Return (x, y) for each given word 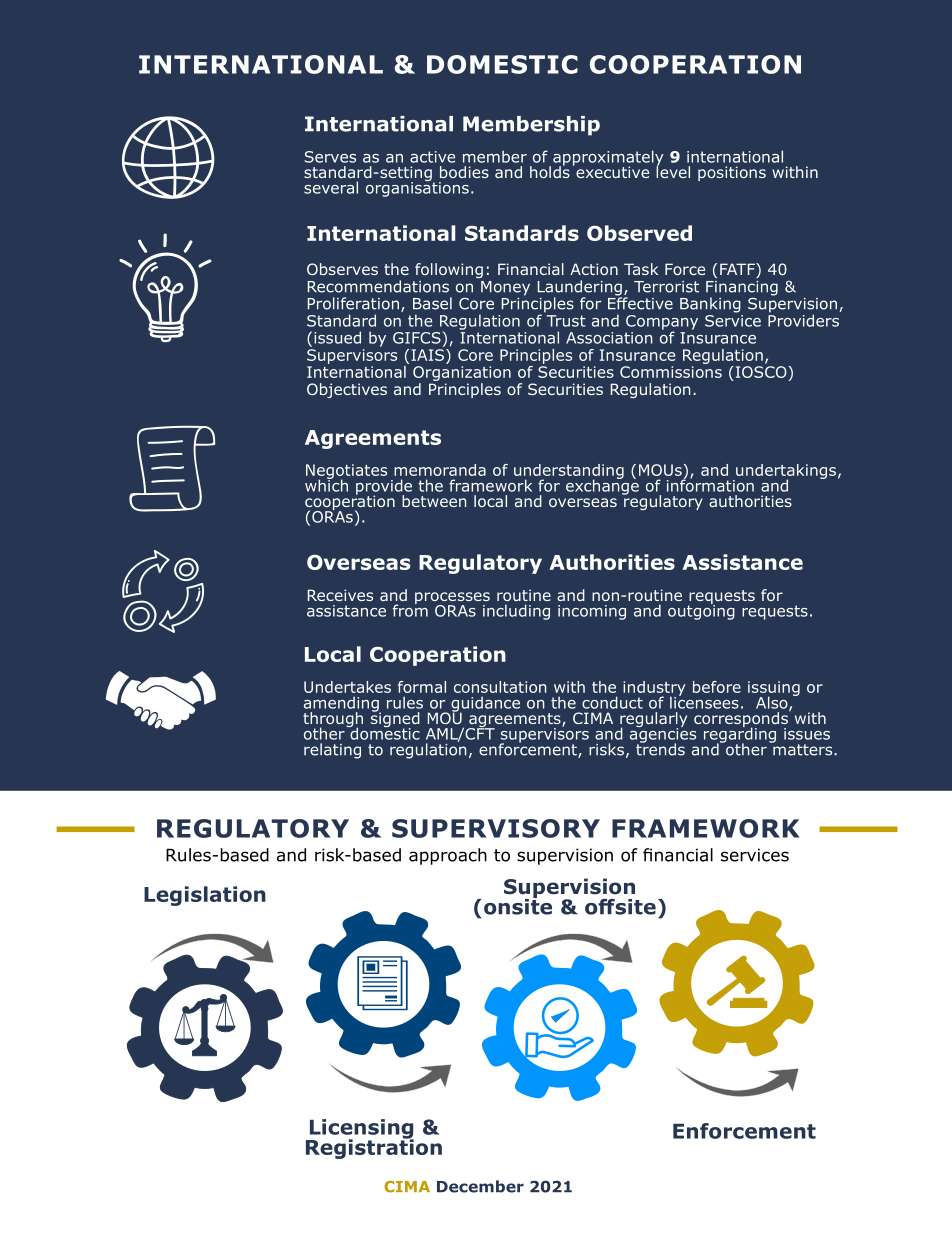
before (717, 687)
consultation (500, 687)
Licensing (360, 1130)
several (331, 187)
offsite (620, 907)
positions (732, 173)
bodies (464, 172)
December (480, 1186)
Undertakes (347, 687)
